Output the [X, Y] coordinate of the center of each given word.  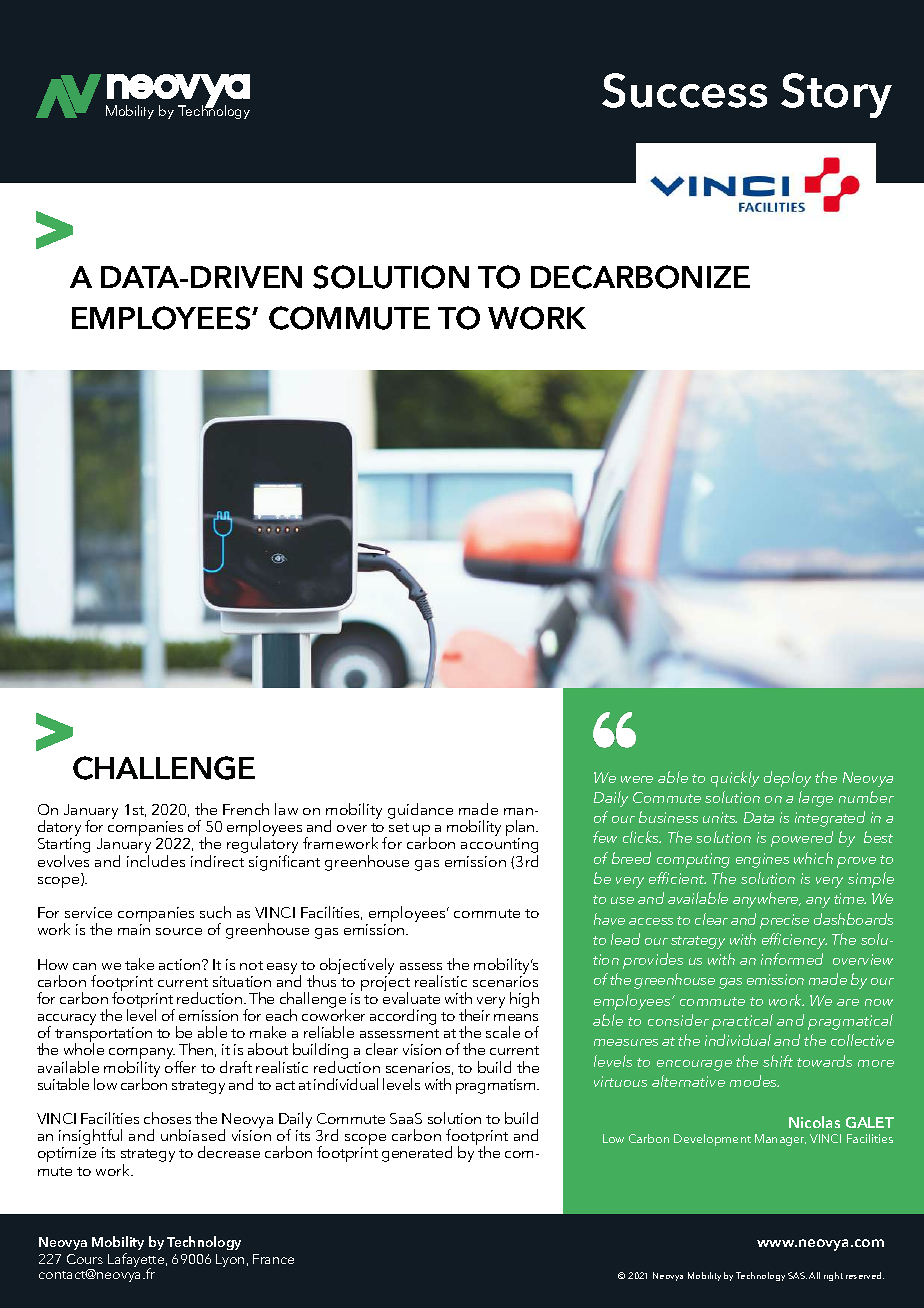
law [286, 809]
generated [417, 1154]
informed [792, 959]
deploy [787, 779]
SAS [797, 1275]
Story [836, 95]
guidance [420, 811]
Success [684, 90]
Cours [85, 1259]
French [246, 809]
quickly [735, 779]
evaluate [411, 997]
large [816, 799]
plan [521, 829]
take [139, 964]
